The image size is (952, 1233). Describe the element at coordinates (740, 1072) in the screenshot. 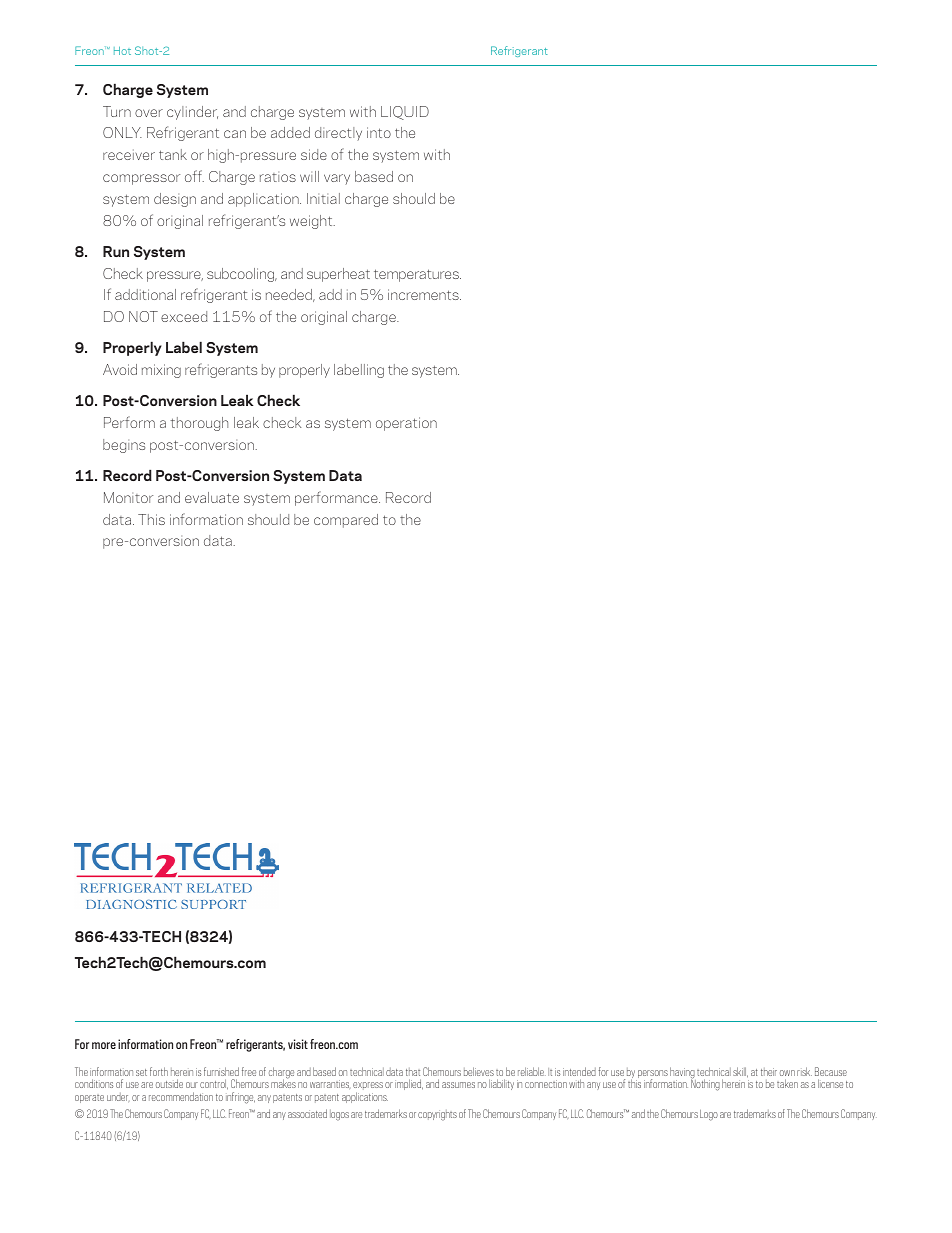

I see `skill` at that location.
